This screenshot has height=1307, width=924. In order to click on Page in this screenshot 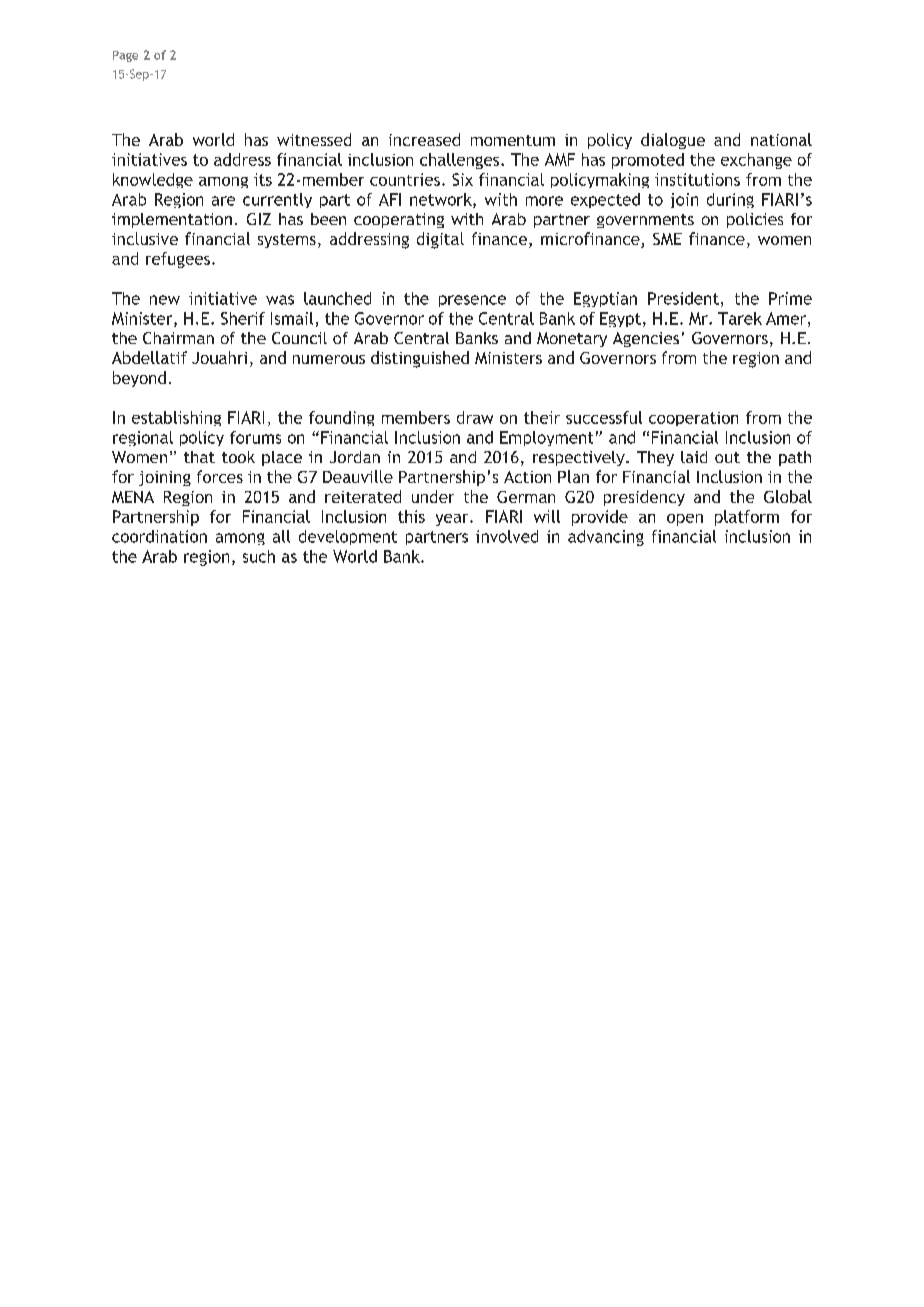, I will do `click(125, 56)`.
